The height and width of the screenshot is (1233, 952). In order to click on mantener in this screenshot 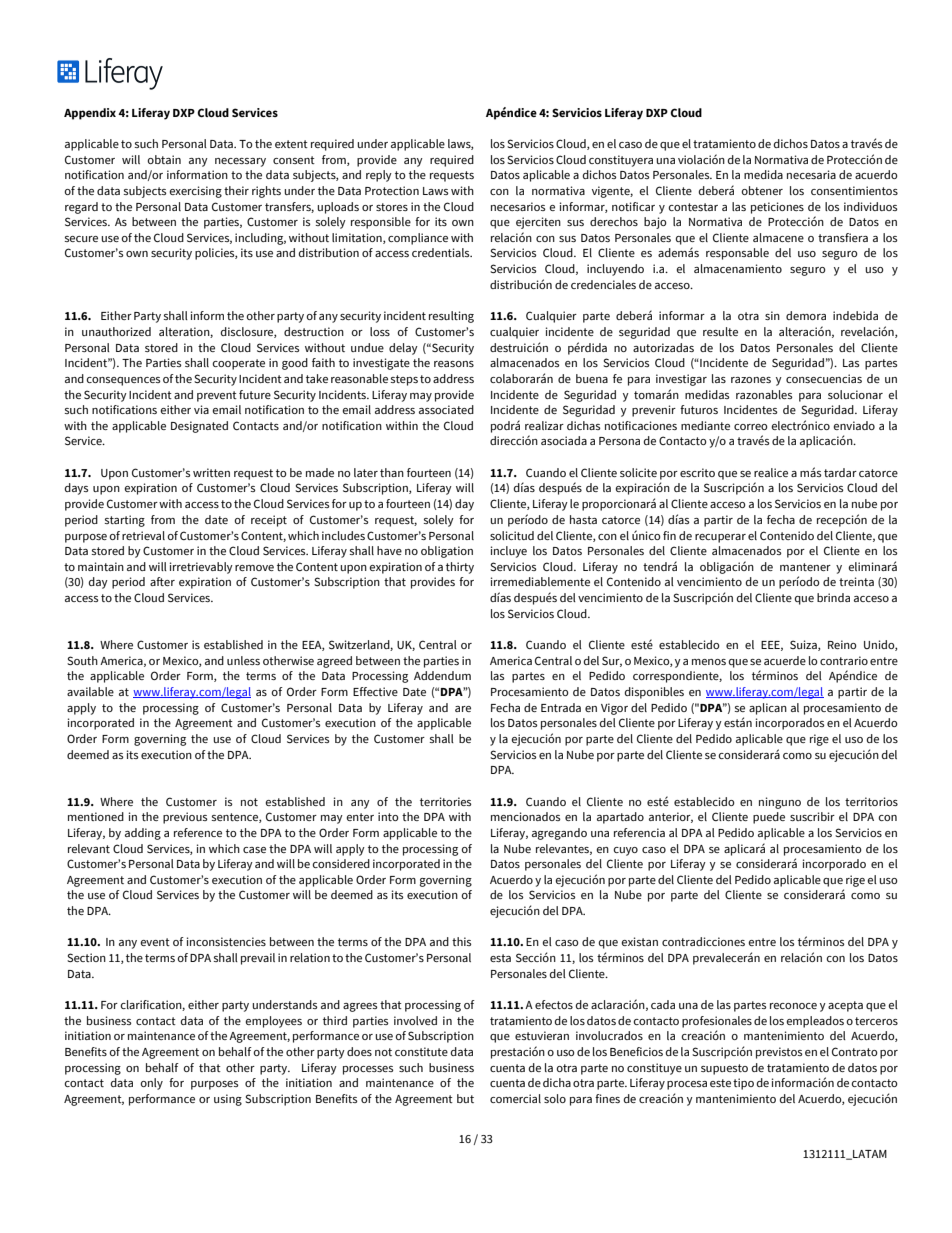, I will do `click(805, 567)`.
